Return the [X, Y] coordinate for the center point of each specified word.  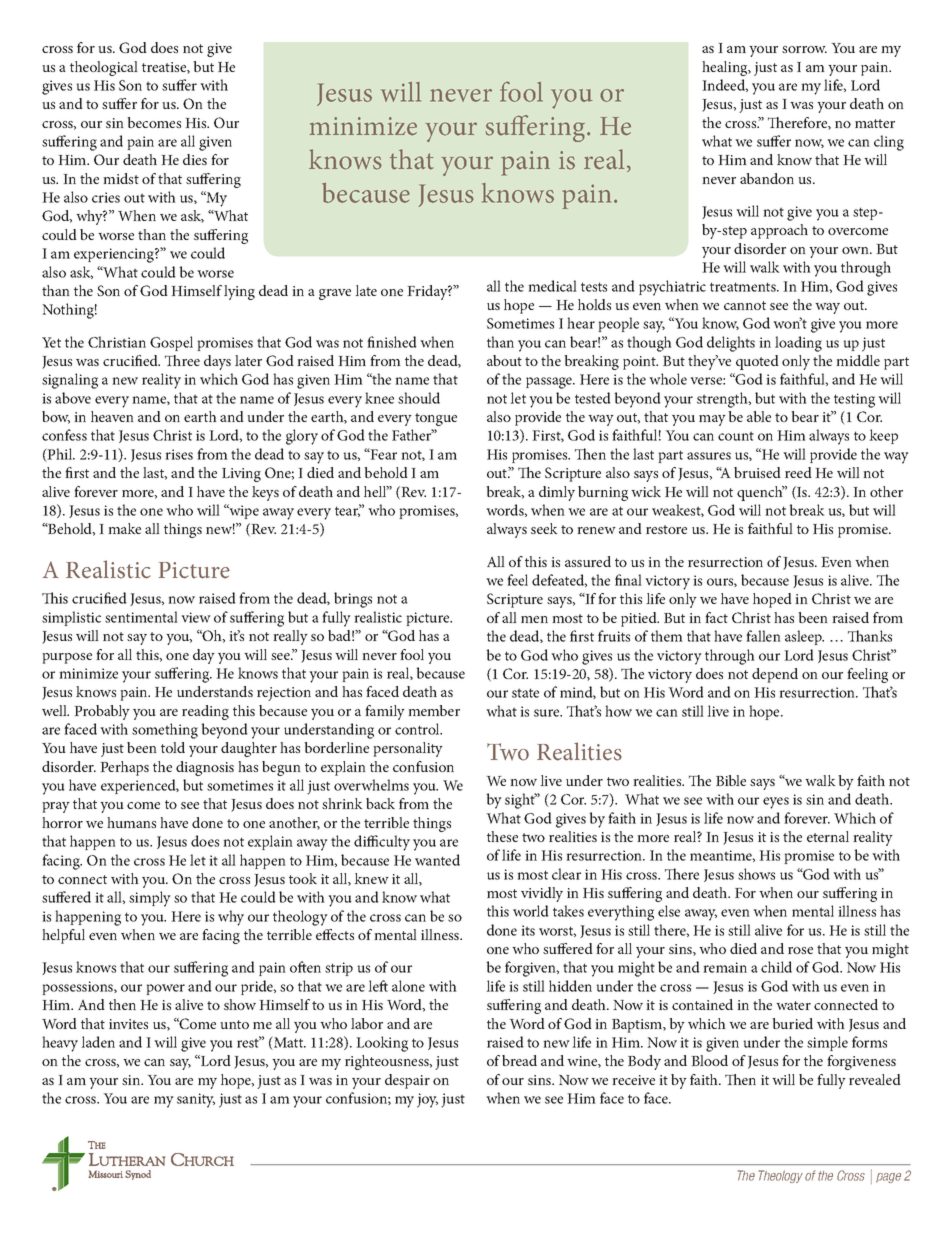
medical [552, 286]
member [434, 710]
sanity [196, 1100]
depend [775, 675]
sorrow [804, 49]
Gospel [171, 343]
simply [150, 899]
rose [800, 950]
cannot [745, 305]
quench [761, 493]
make [124, 528]
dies [195, 159]
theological [104, 68]
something [165, 731]
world [531, 911]
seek [544, 528]
